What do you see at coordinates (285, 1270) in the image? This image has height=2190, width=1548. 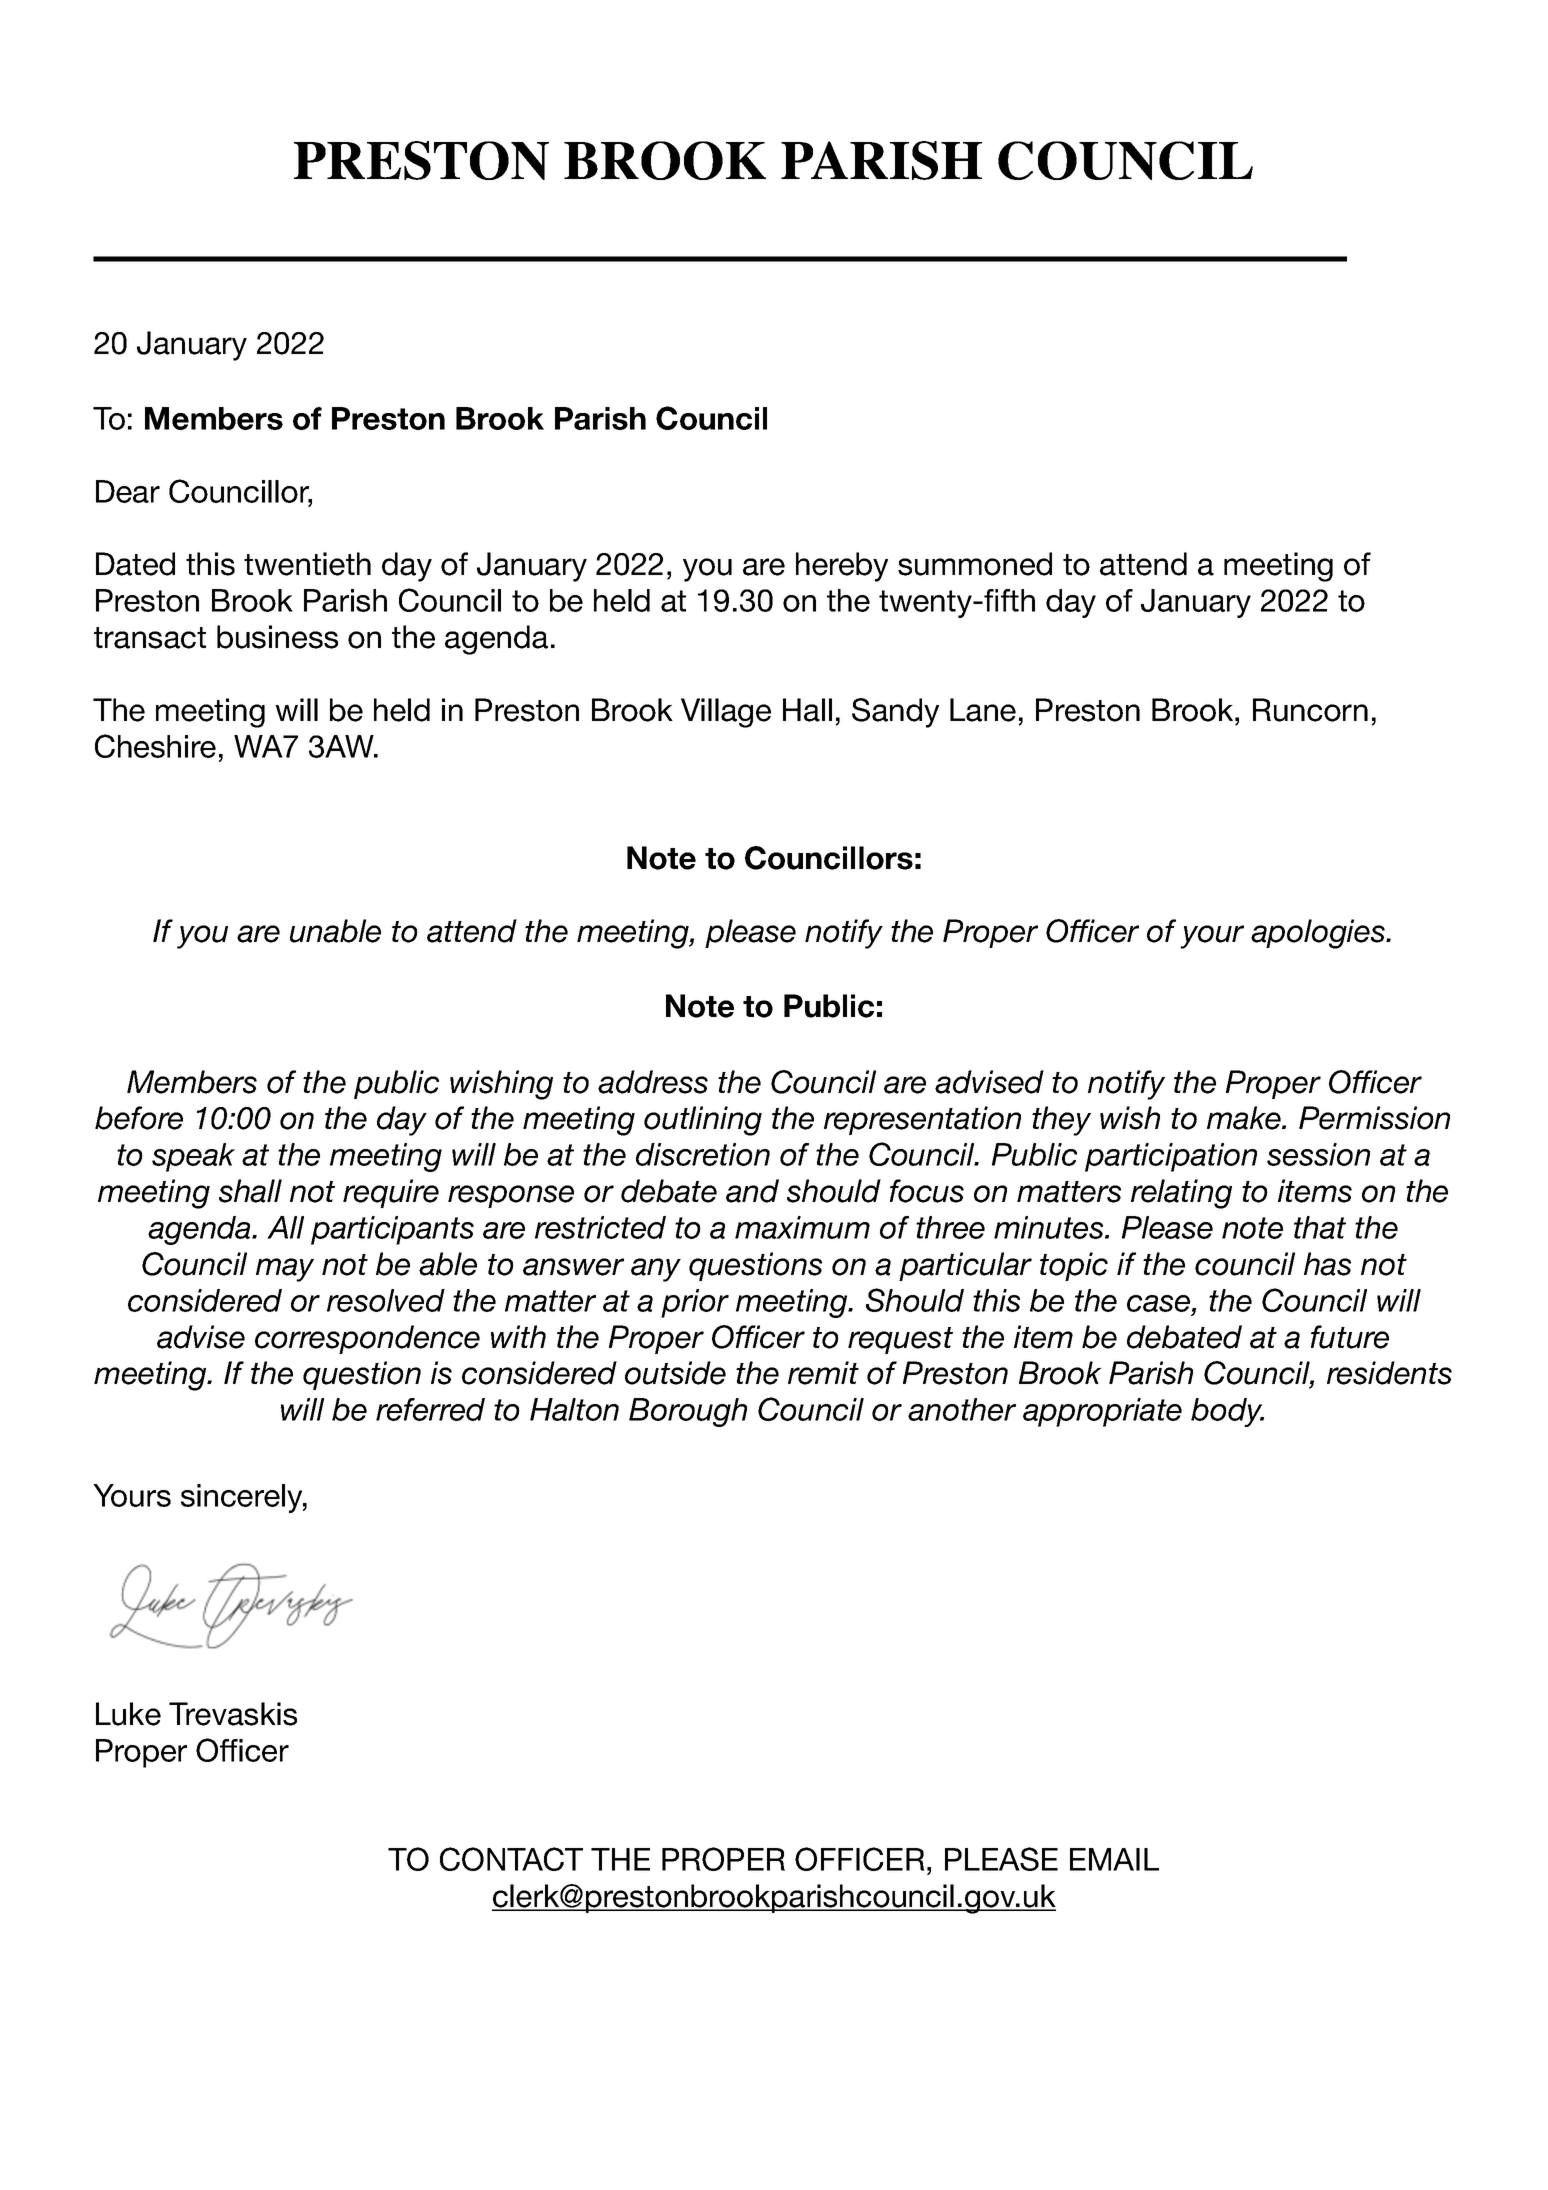 I see `may` at bounding box center [285, 1270].
